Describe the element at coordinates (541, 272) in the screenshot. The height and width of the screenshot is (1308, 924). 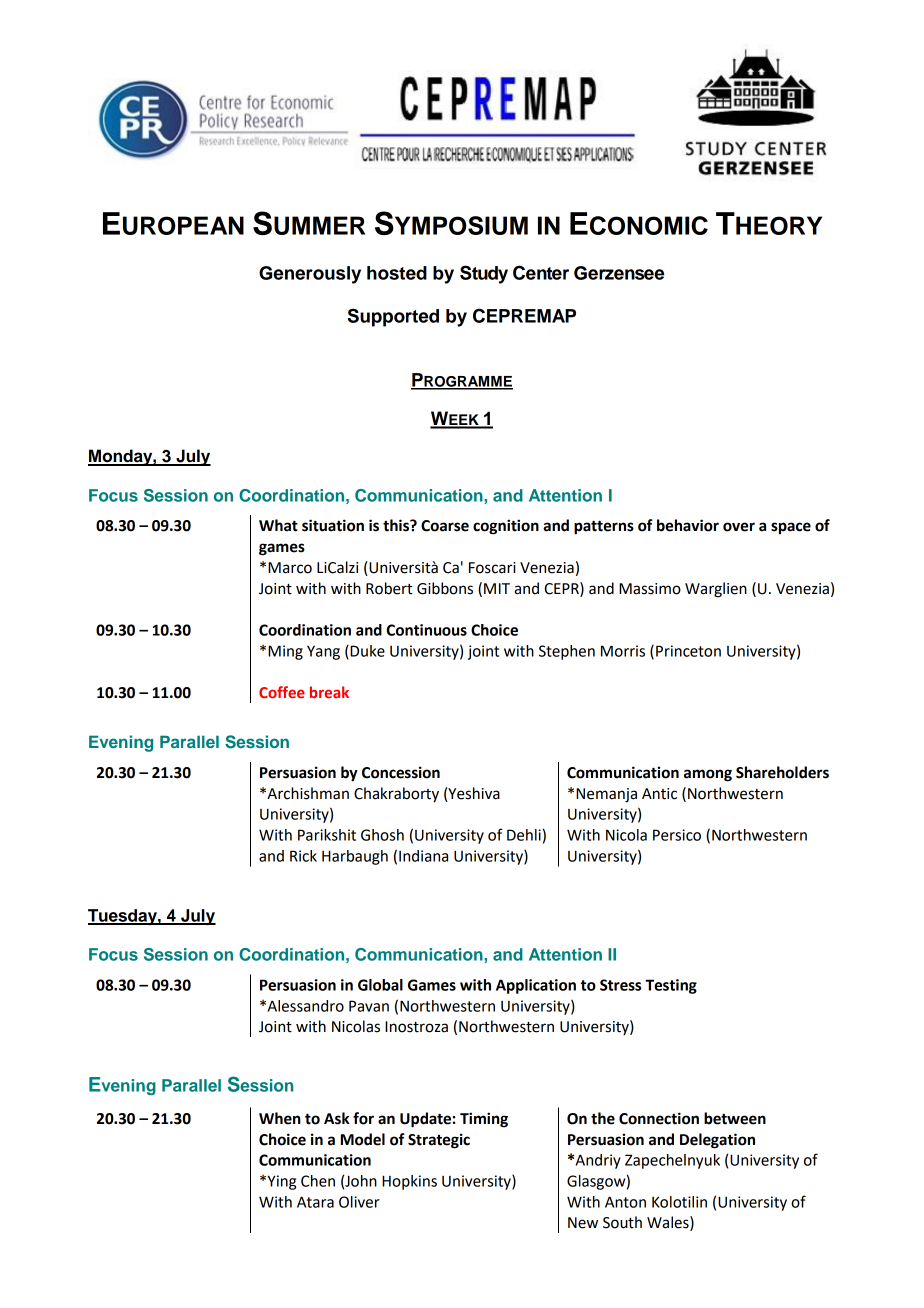
I see `Center` at that location.
